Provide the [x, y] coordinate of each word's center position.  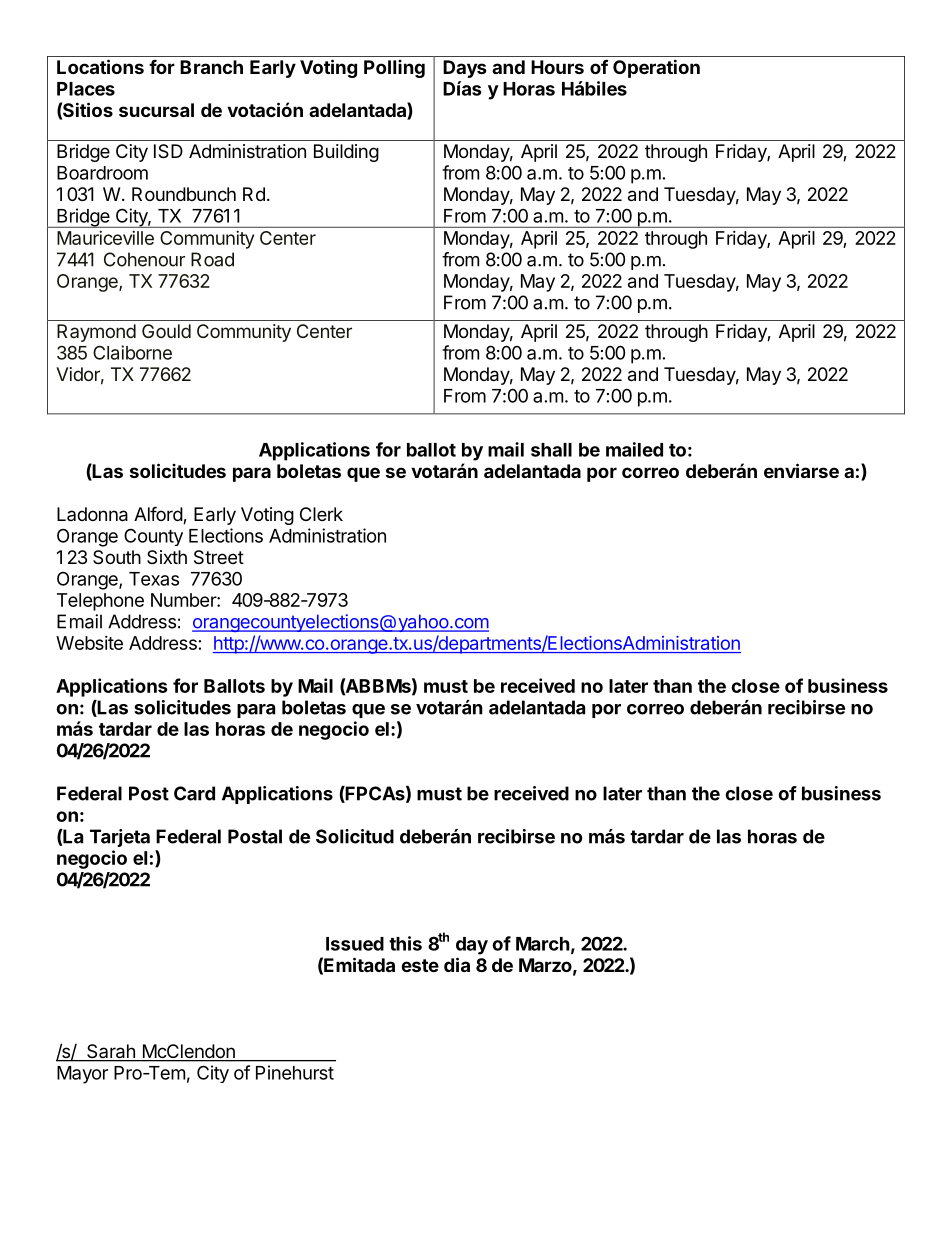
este [420, 965]
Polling [394, 69]
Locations [100, 66]
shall [551, 450]
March [543, 944]
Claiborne [132, 352]
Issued [355, 944]
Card [194, 793]
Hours [557, 67]
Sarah [111, 1052]
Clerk [321, 514]
